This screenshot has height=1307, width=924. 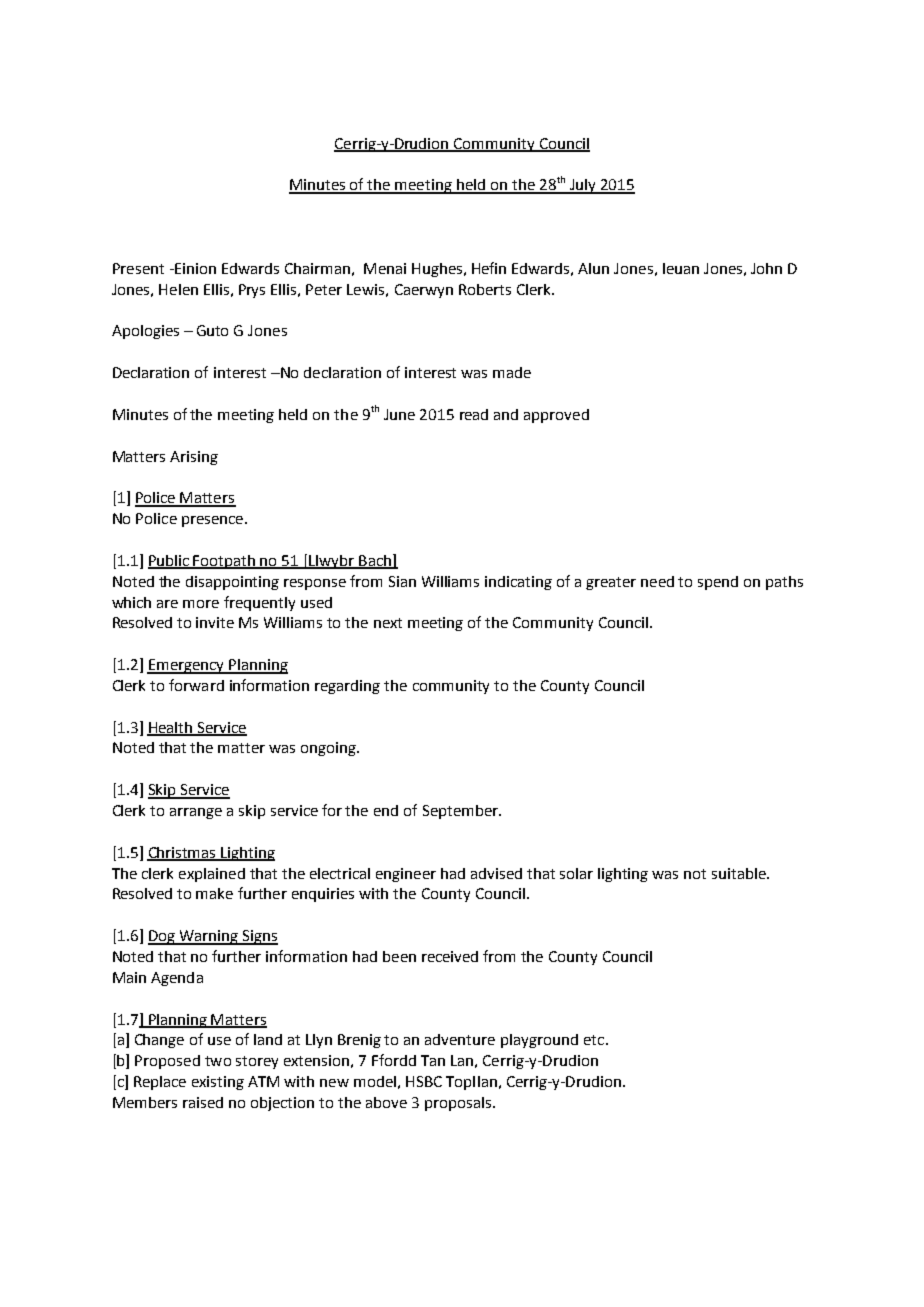 What do you see at coordinates (718, 583) in the screenshot?
I see `spend` at bounding box center [718, 583].
